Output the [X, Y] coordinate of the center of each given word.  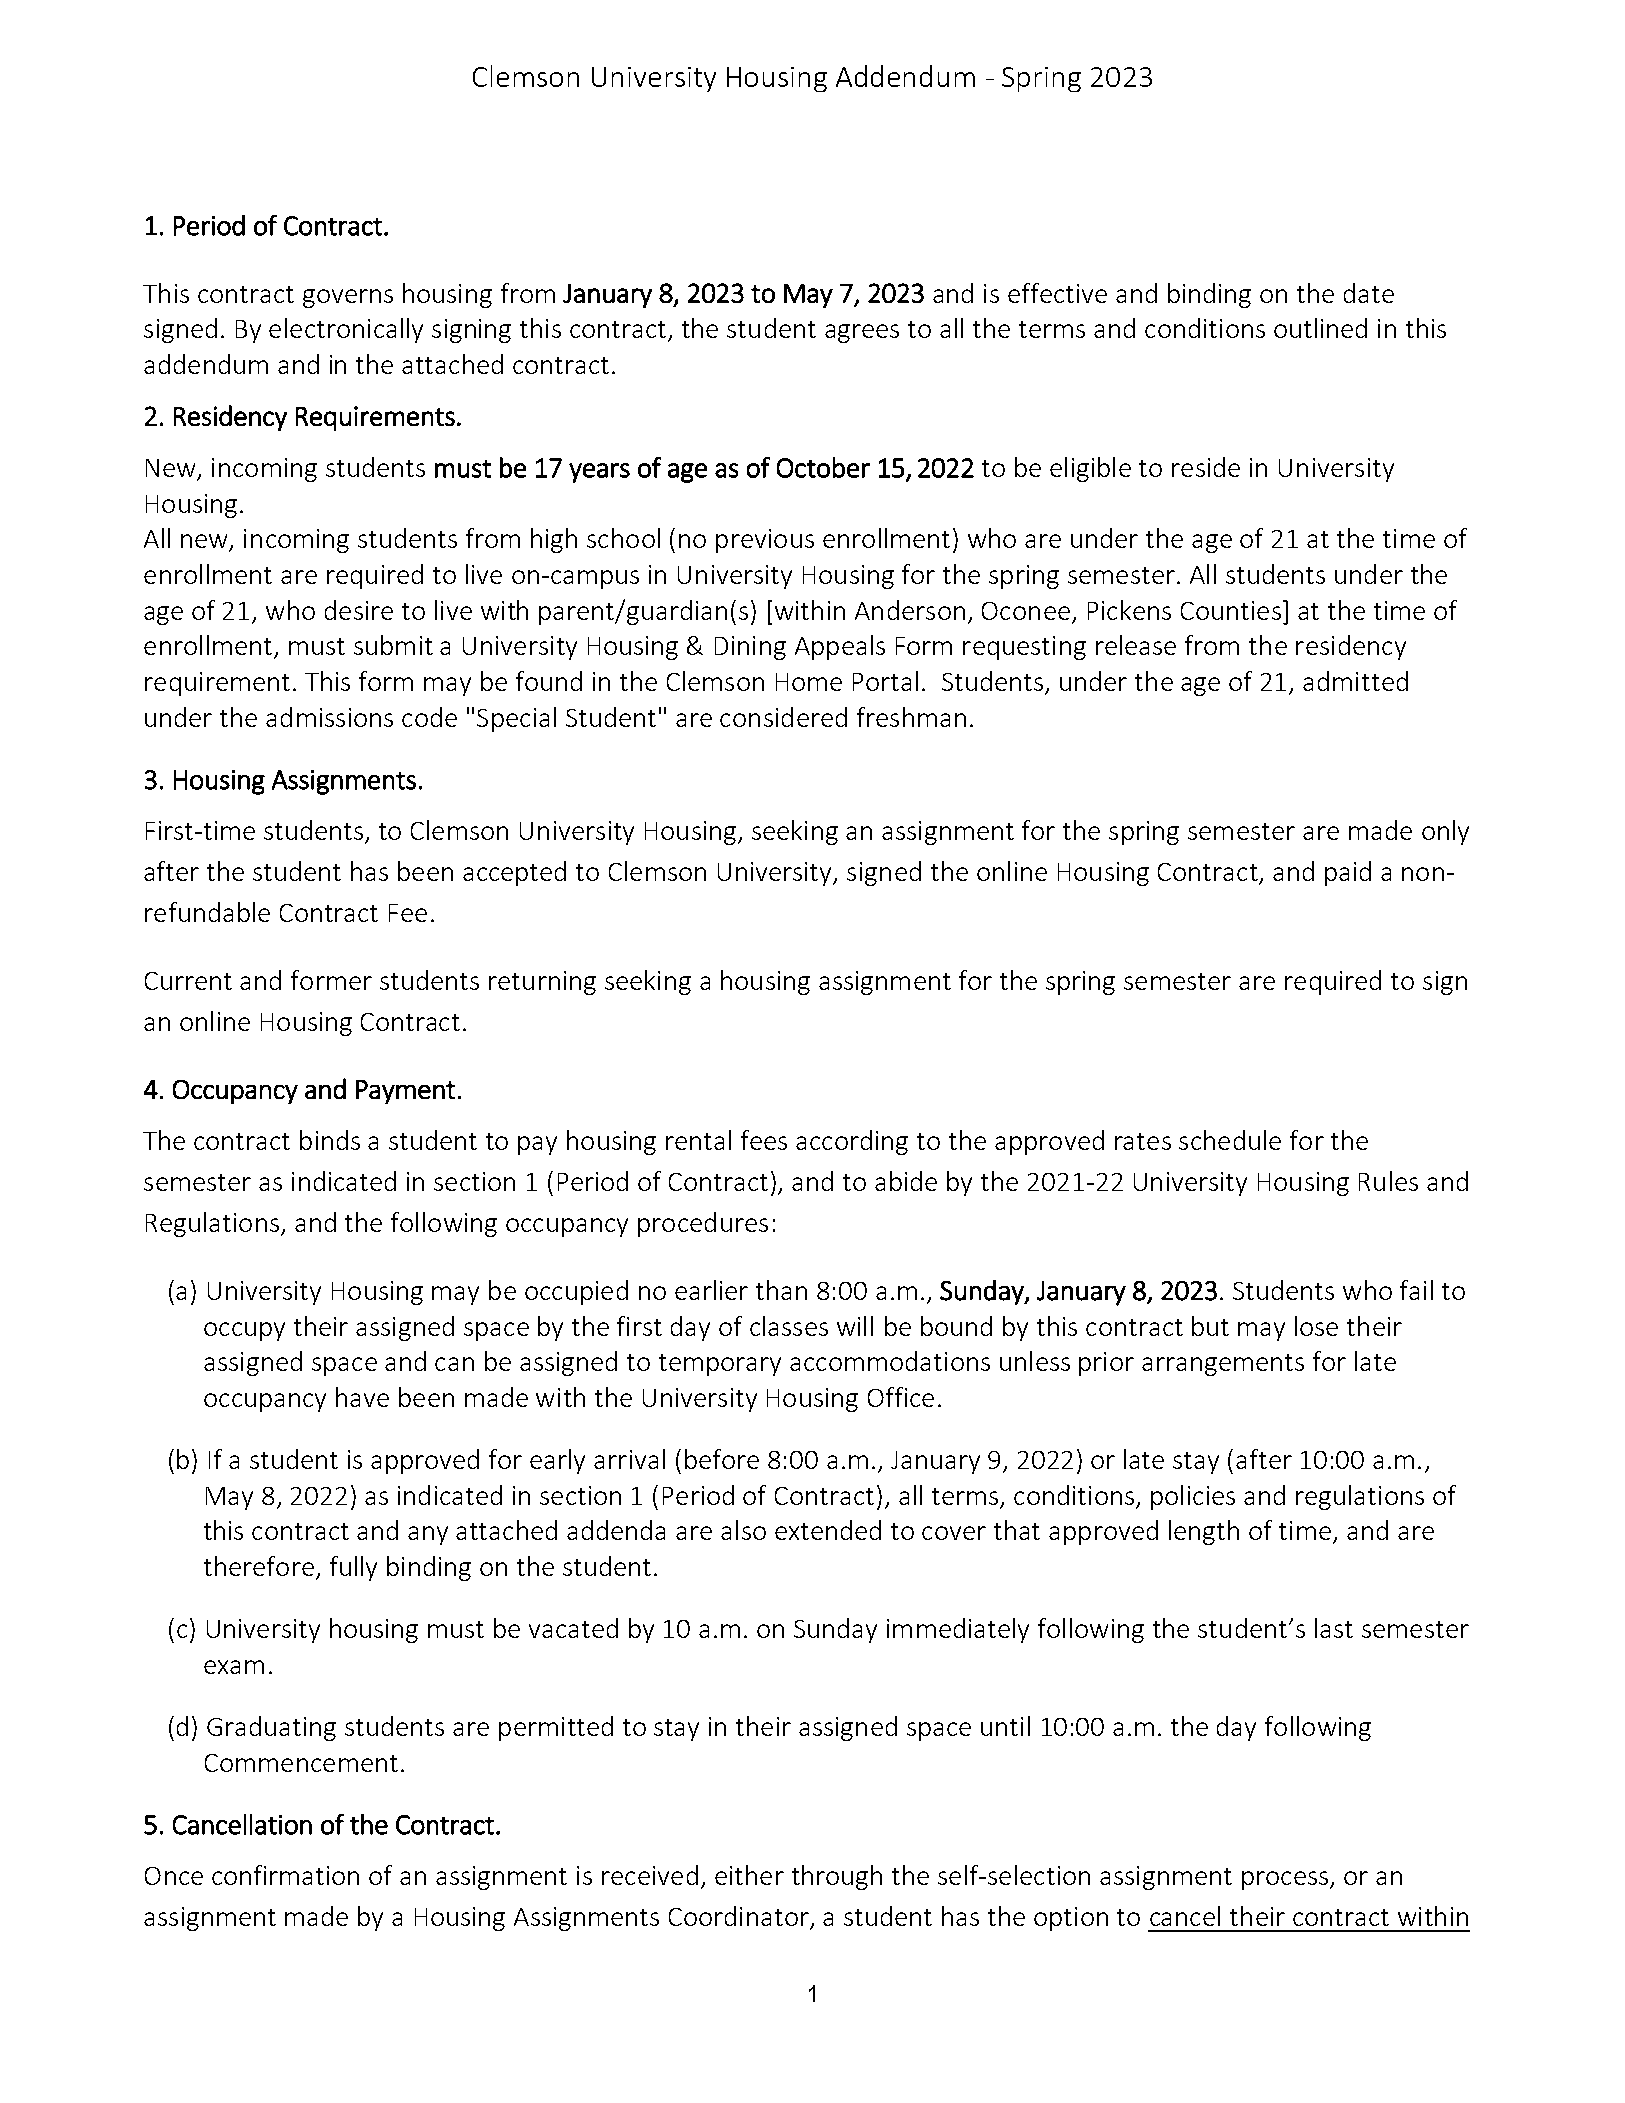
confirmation [285, 1875]
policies [1193, 1497]
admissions [329, 717]
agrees [862, 333]
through [837, 1877]
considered [783, 717]
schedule [1230, 1140]
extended [828, 1530]
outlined [1320, 328]
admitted [1355, 681]
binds [330, 1140]
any [428, 1535]
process [1286, 1880]
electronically [346, 330]
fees [764, 1140]
